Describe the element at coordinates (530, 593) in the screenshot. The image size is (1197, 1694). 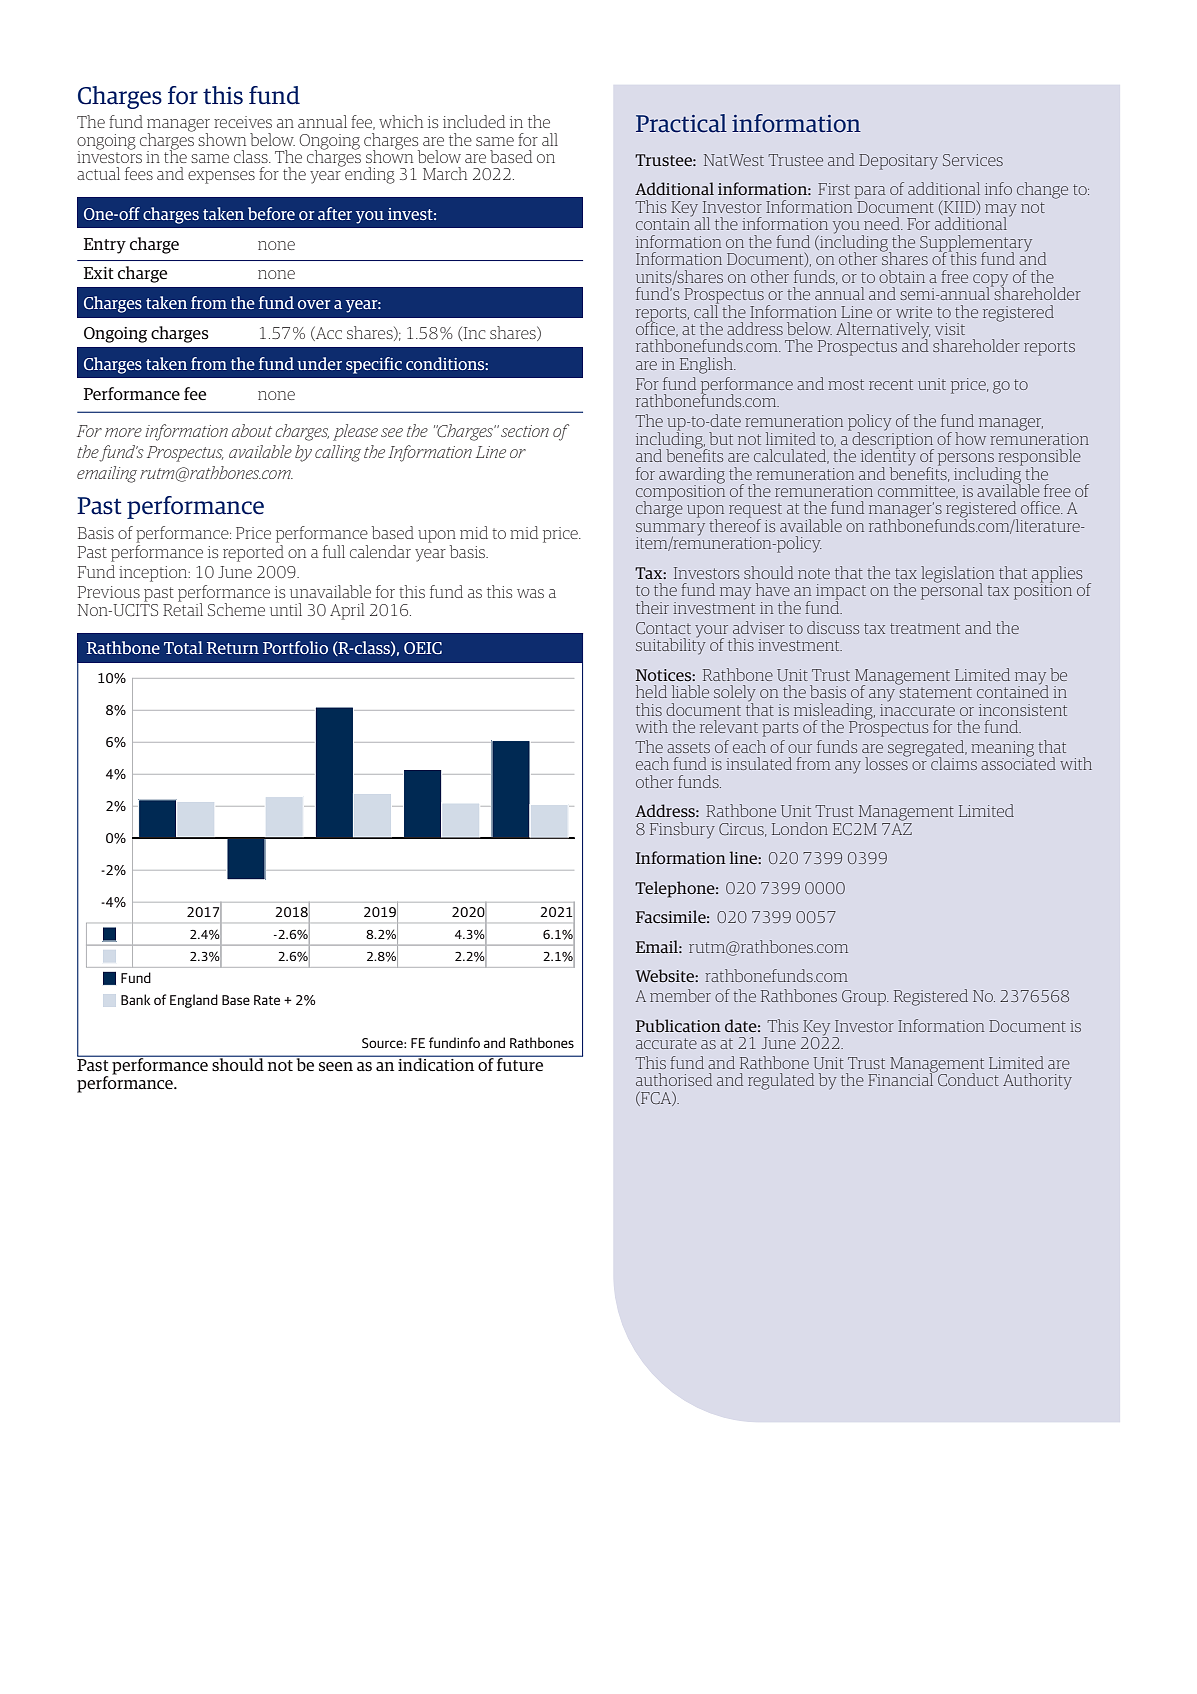
I see `was` at that location.
